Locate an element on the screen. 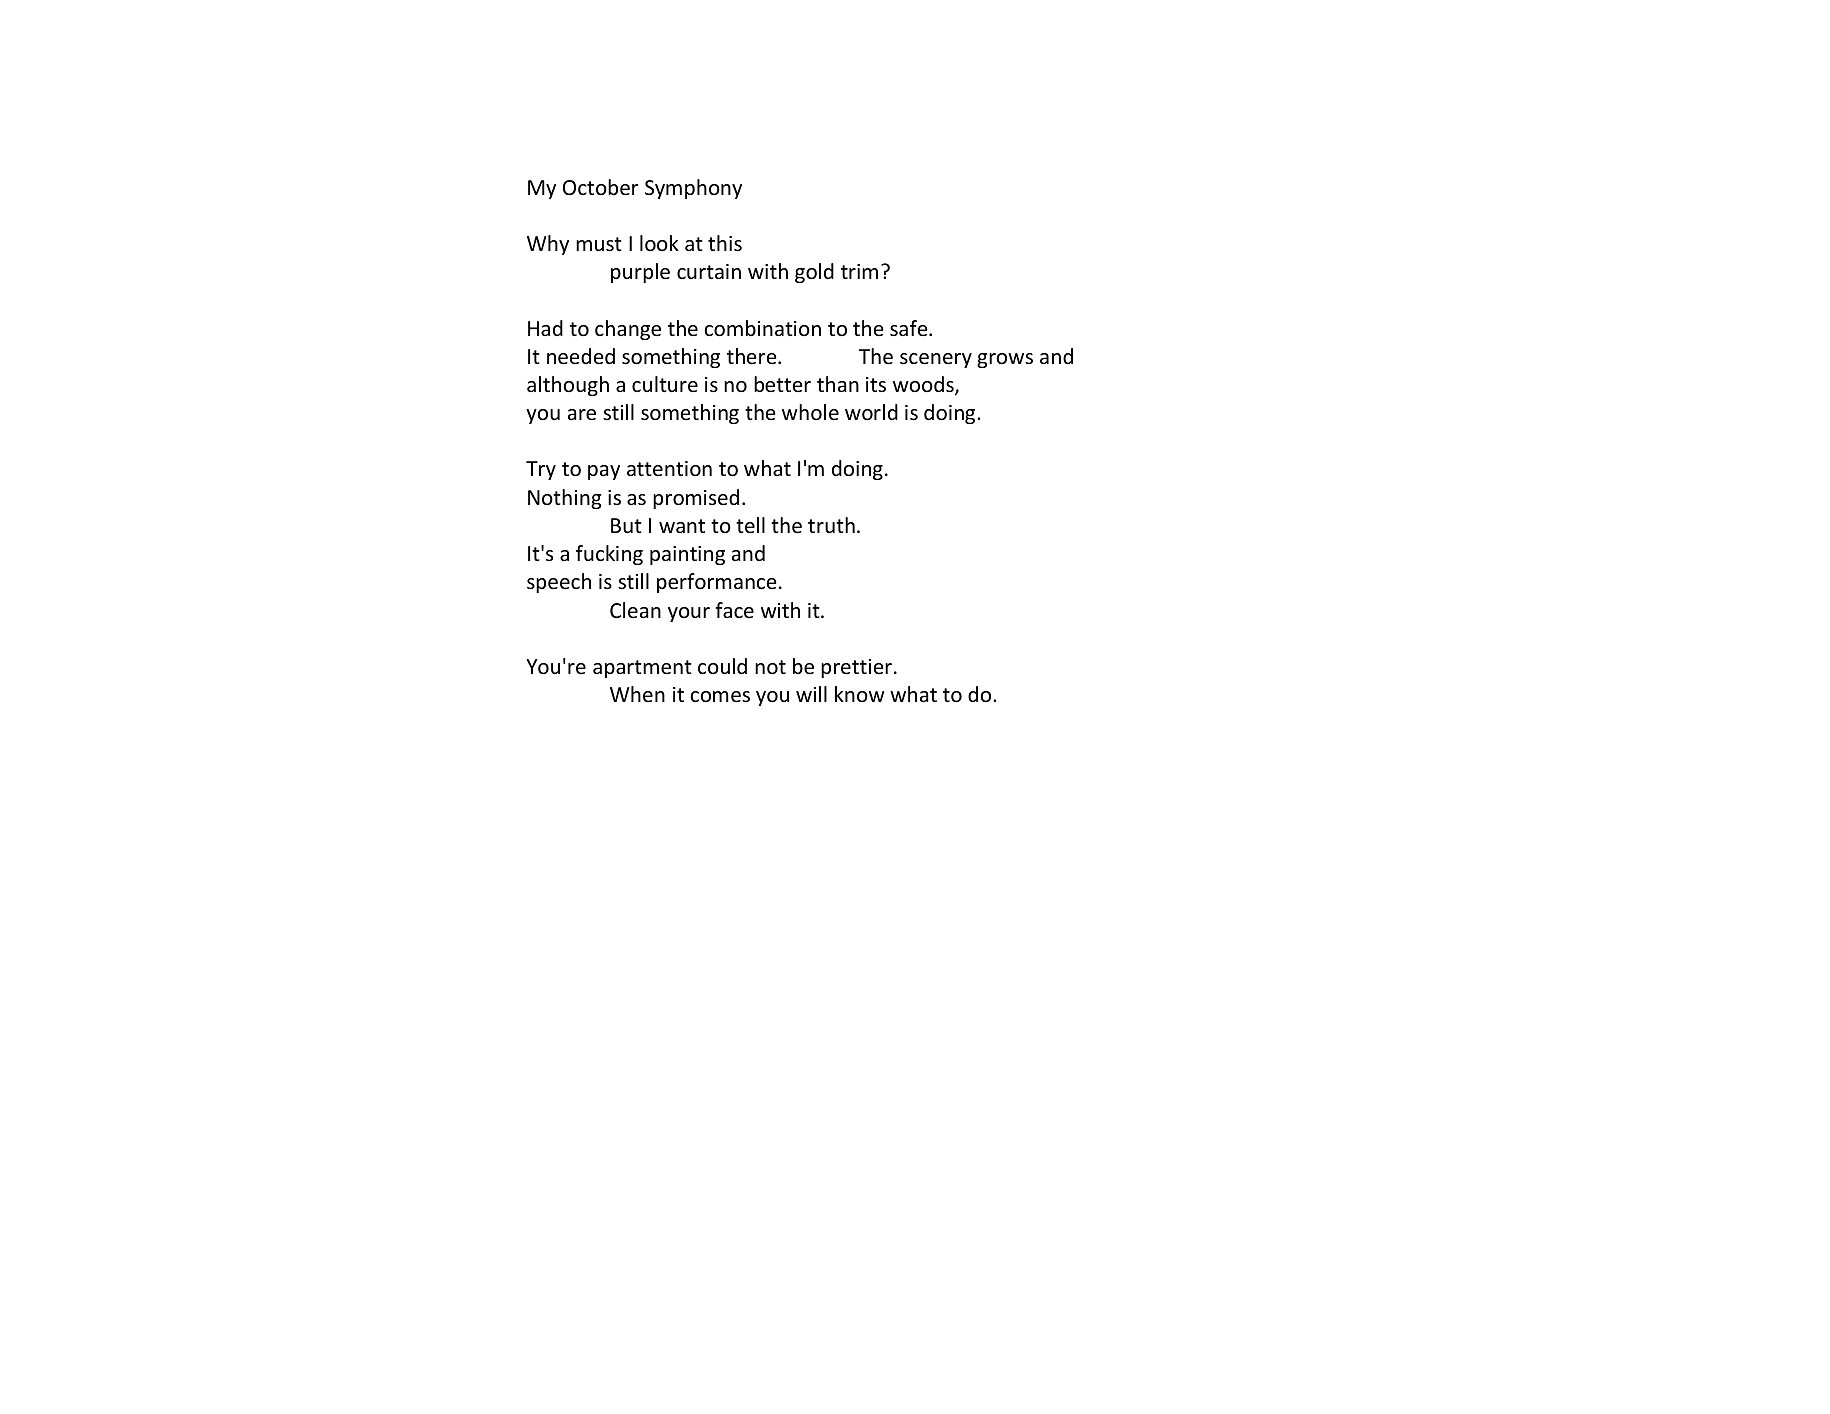  scenery is located at coordinates (936, 360).
